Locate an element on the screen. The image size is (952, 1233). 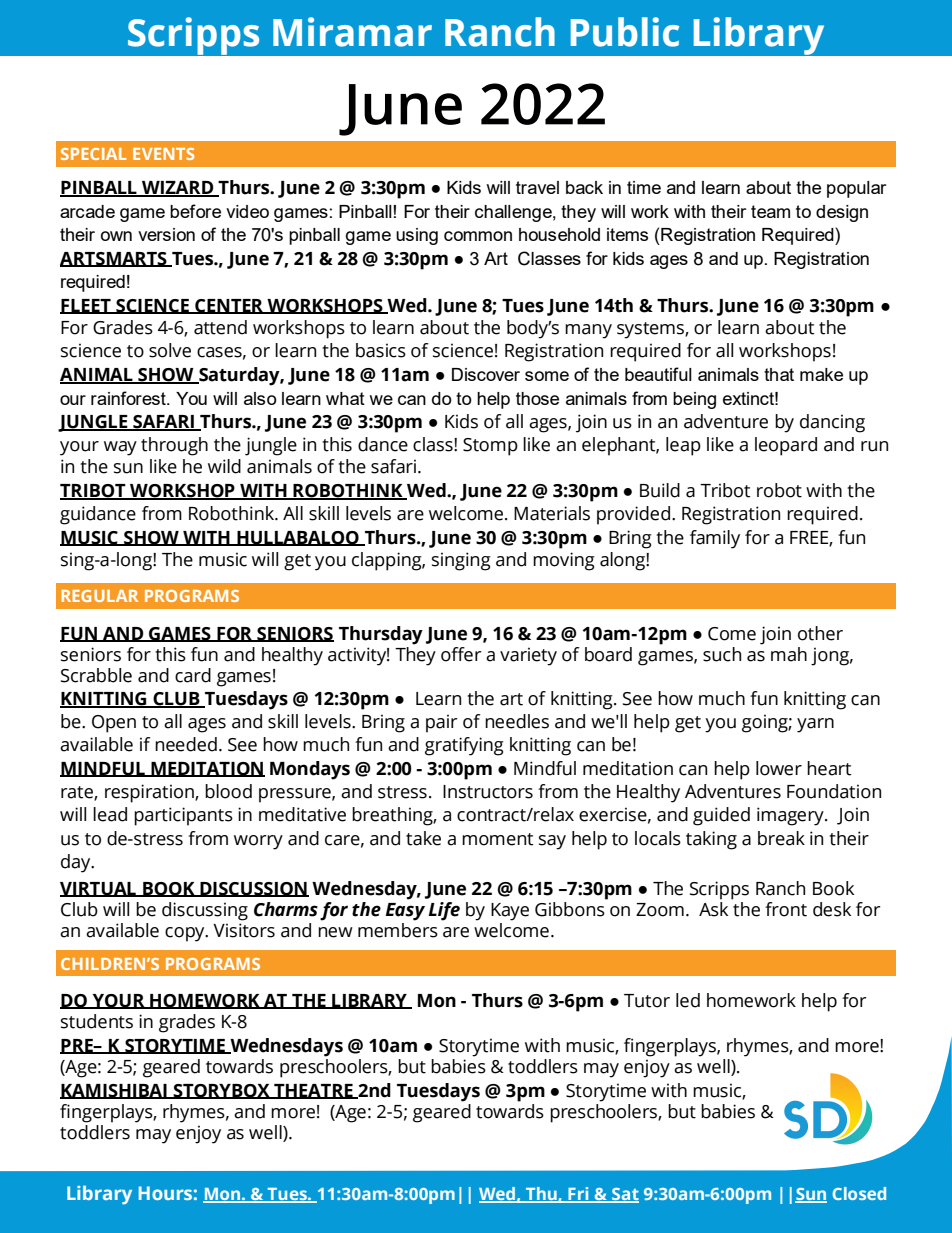
Closed is located at coordinates (859, 1193).
